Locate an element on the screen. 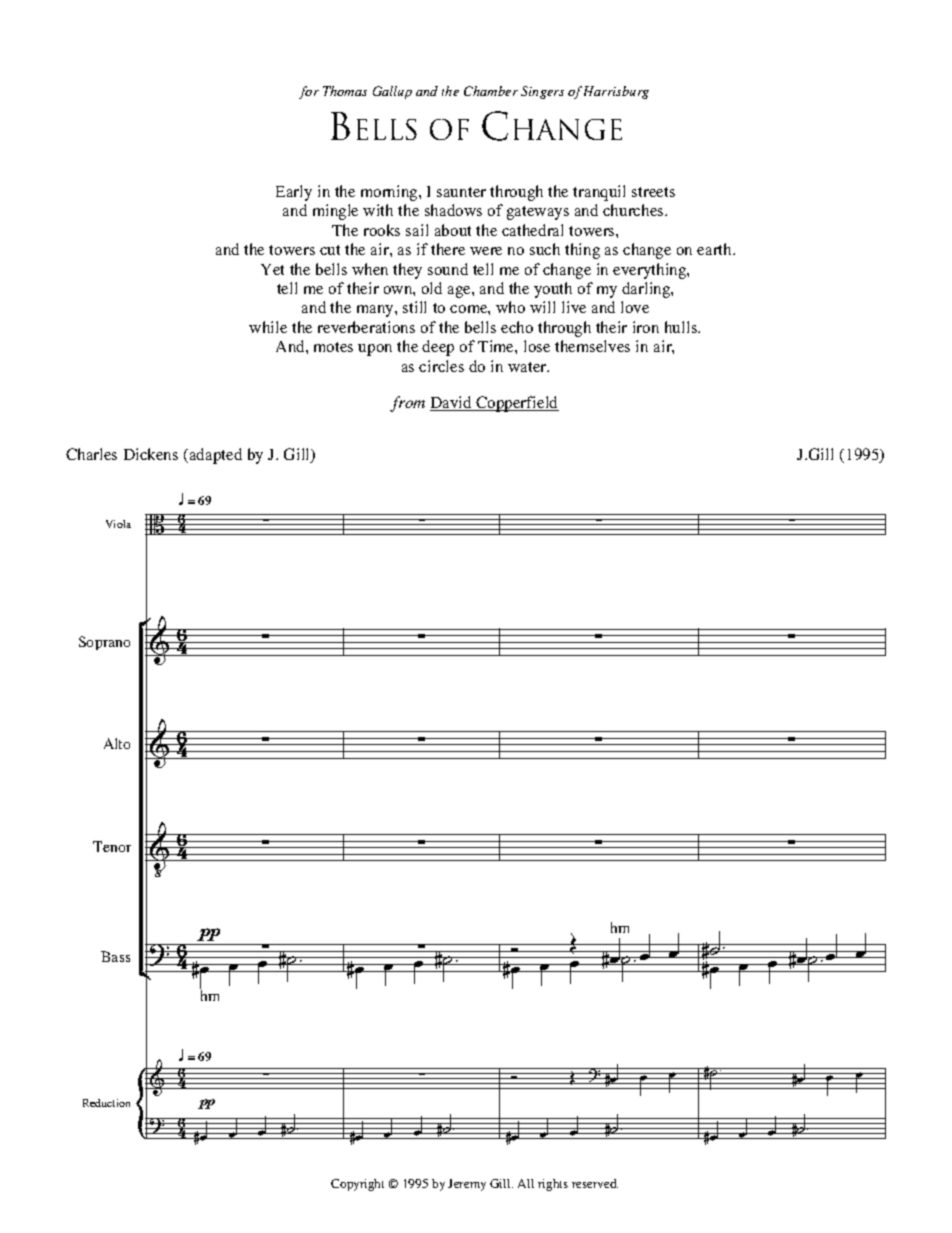  Copyright is located at coordinates (357, 1185).
